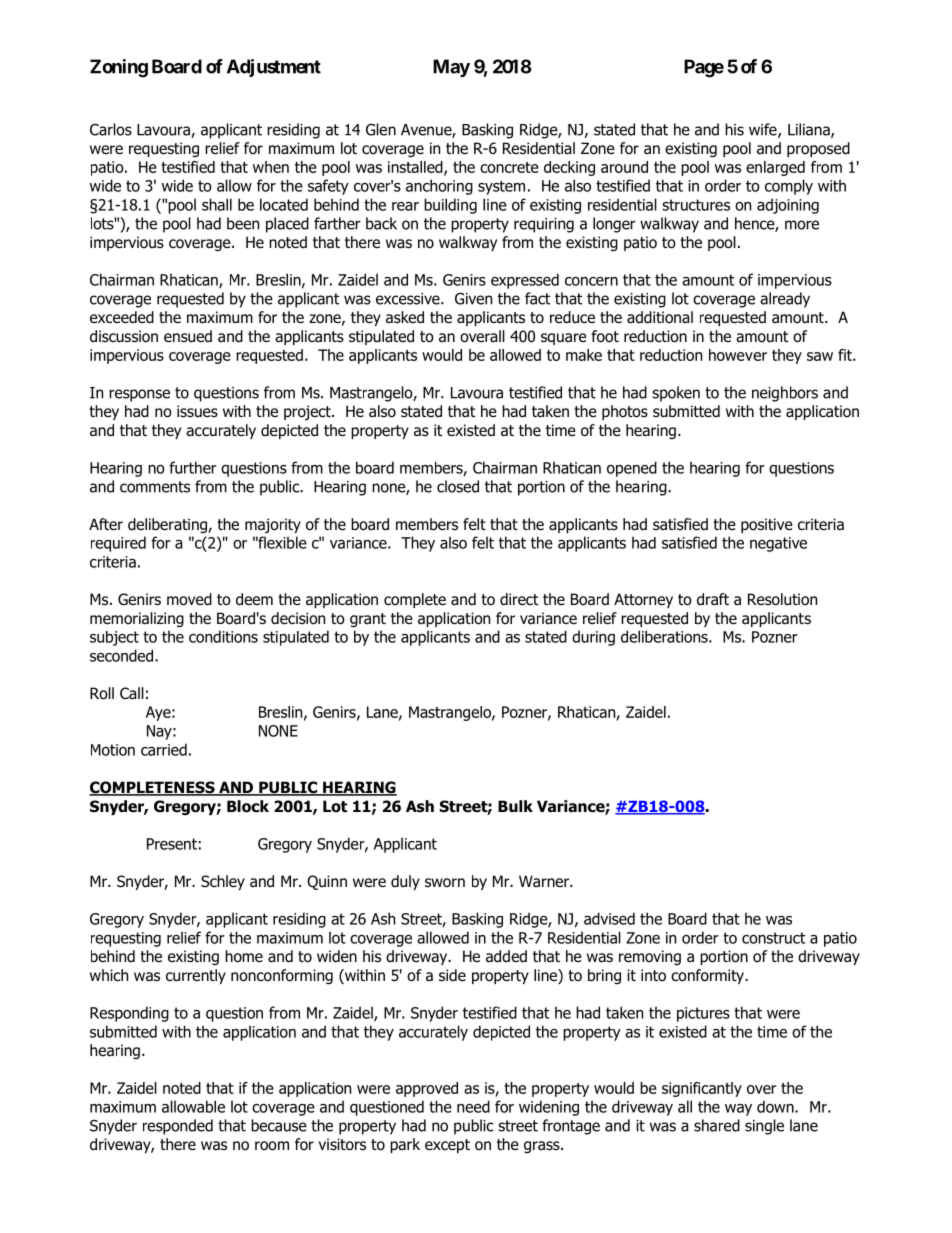  What do you see at coordinates (767, 525) in the screenshot?
I see `positive` at bounding box center [767, 525].
